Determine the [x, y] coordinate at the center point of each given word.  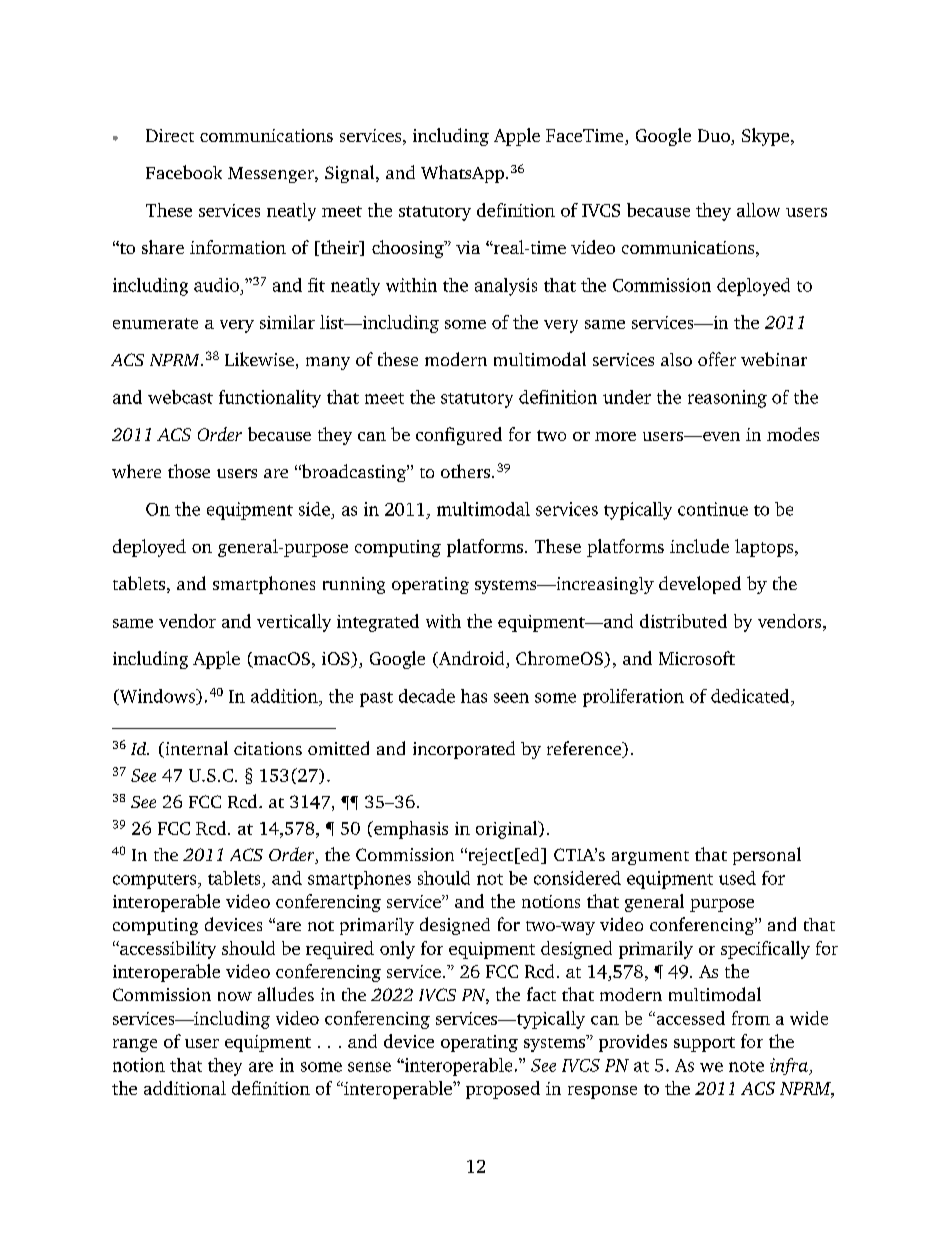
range [135, 1045]
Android [471, 659]
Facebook [184, 172]
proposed [503, 1090]
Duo [715, 137]
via [468, 247]
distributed [683, 621]
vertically [294, 623]
